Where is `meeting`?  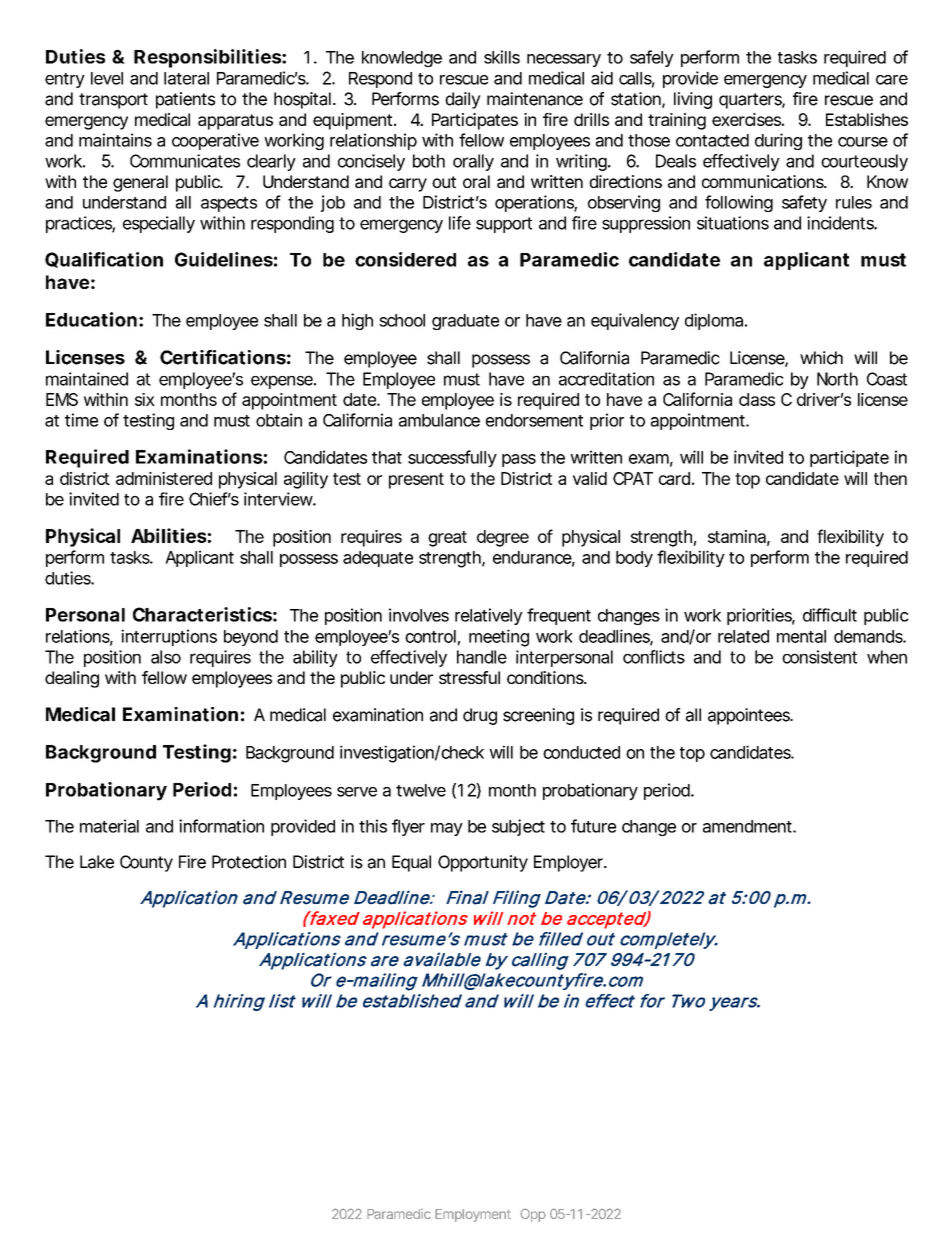
meeting is located at coordinates (499, 638).
